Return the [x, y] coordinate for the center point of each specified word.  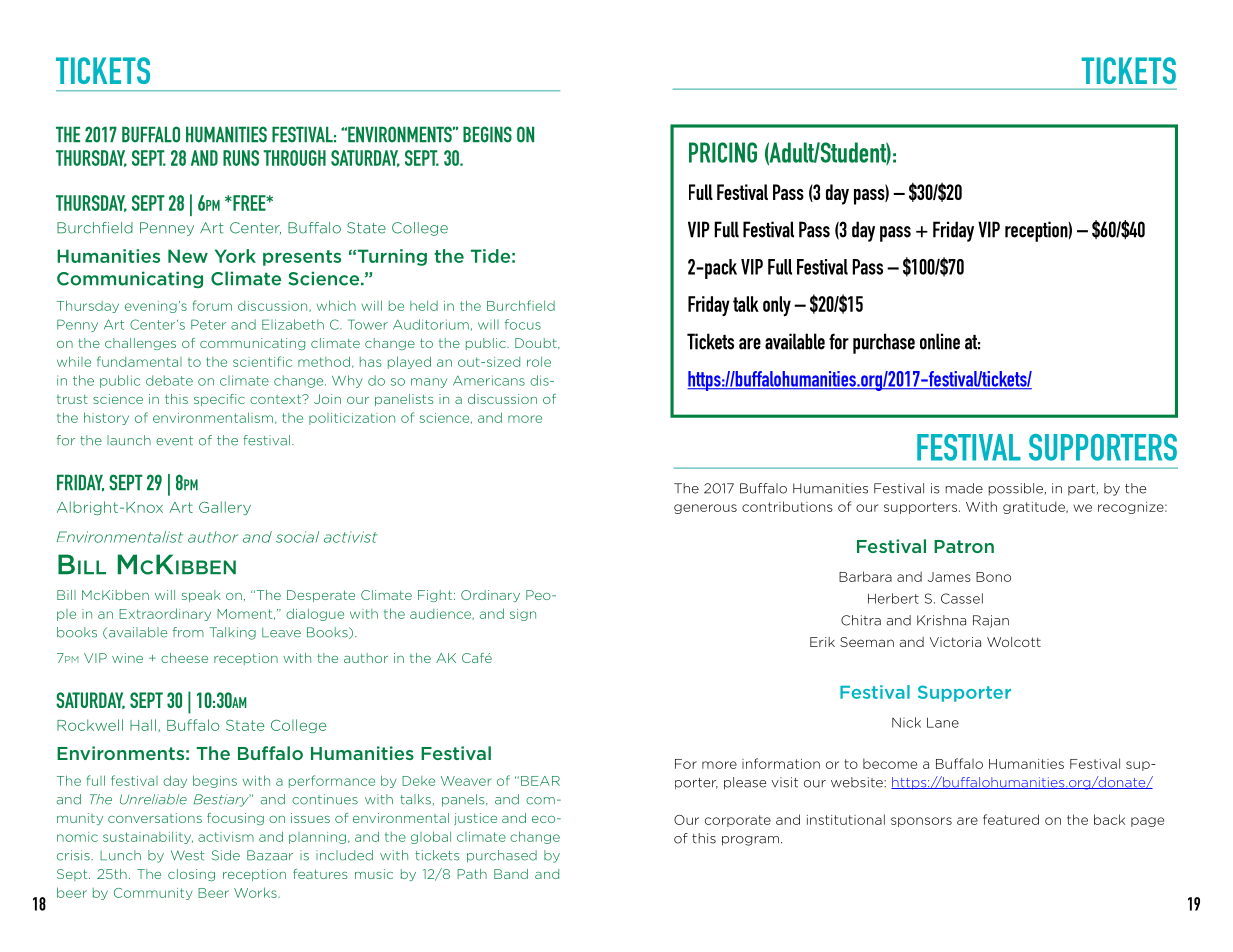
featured [1011, 819]
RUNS [241, 158]
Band [511, 874]
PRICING [723, 152]
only [777, 306]
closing [191, 875]
